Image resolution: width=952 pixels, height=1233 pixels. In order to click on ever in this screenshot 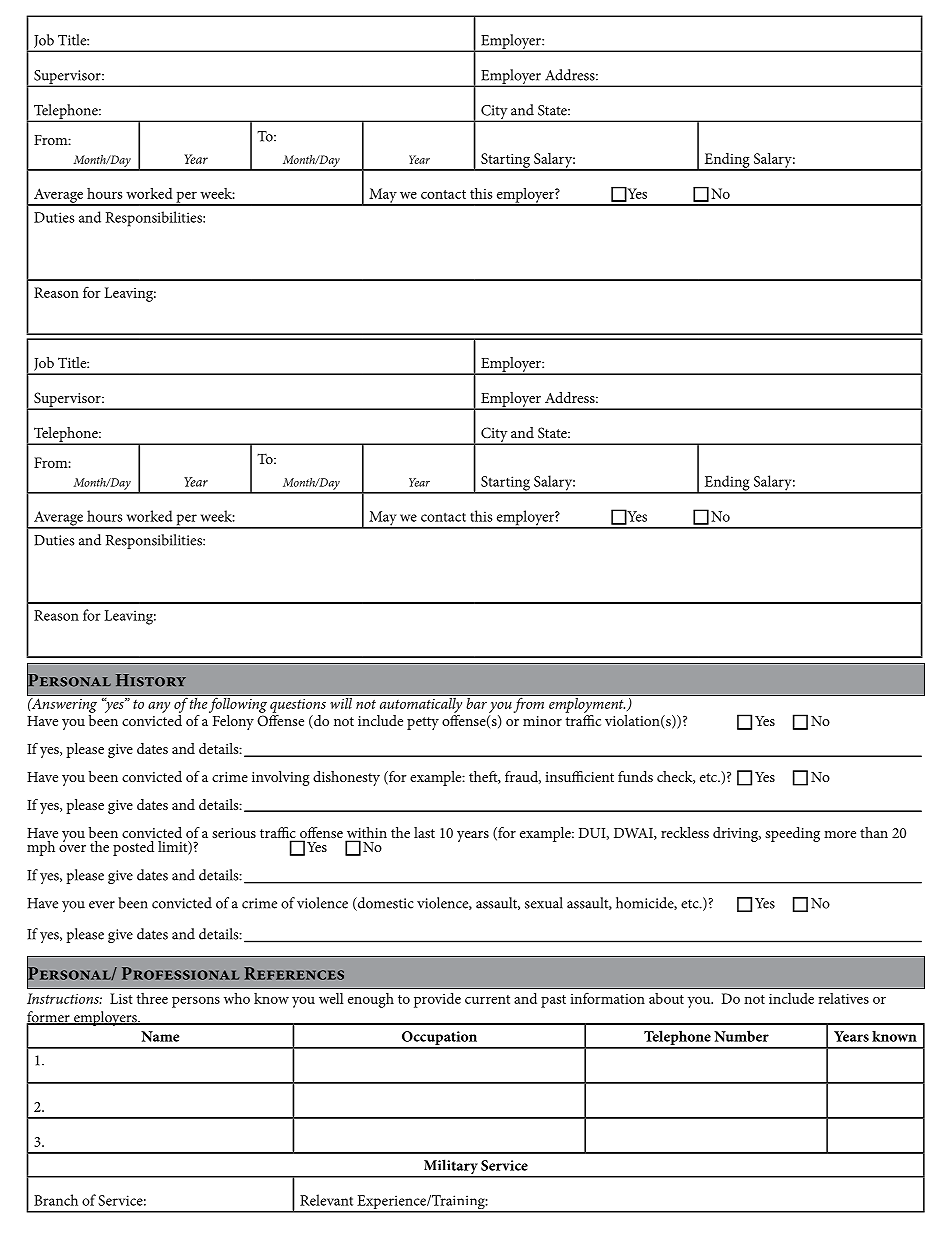, I will do `click(102, 905)`.
